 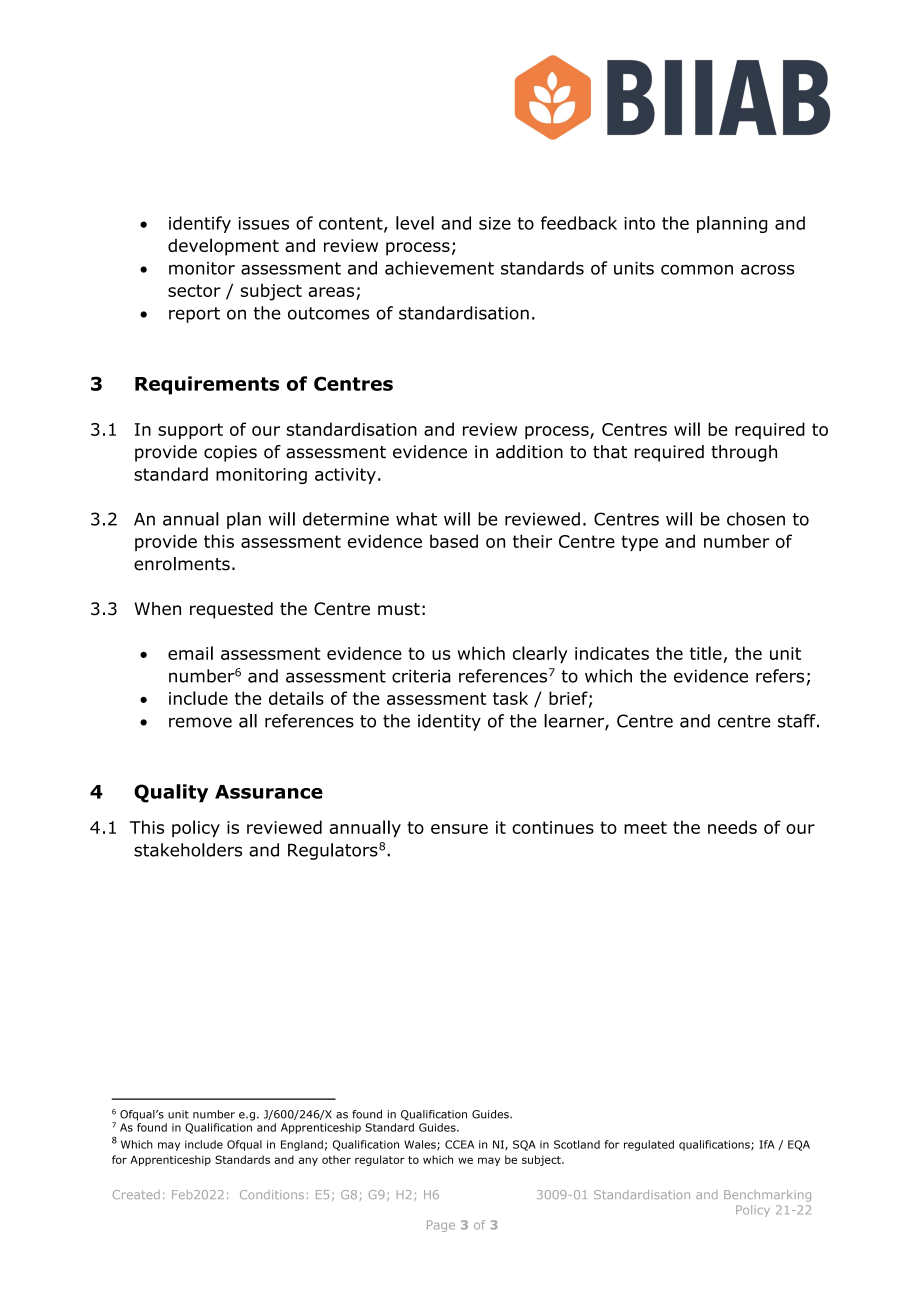 What do you see at coordinates (441, 1226) in the page?
I see `Page` at bounding box center [441, 1226].
